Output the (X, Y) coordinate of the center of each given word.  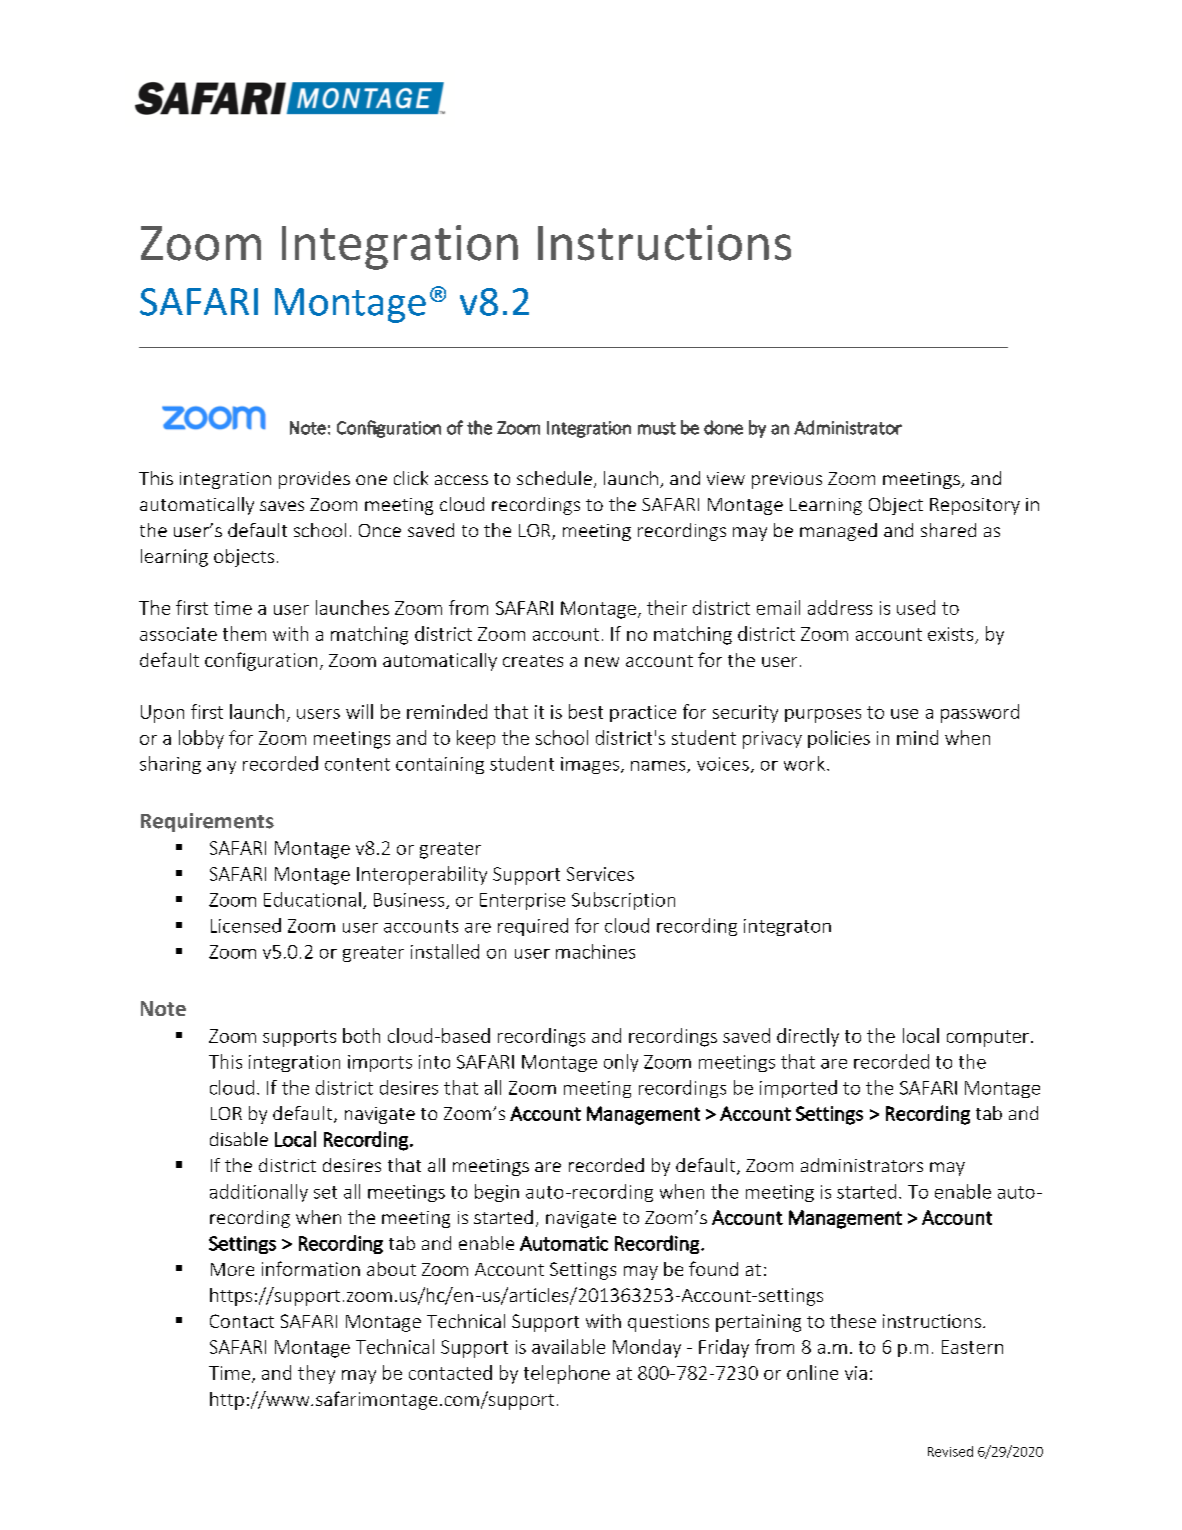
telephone (567, 1374)
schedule (554, 478)
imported (798, 1089)
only (621, 1063)
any (221, 767)
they (316, 1374)
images (591, 765)
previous (787, 480)
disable (239, 1139)
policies (839, 739)
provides (314, 480)
